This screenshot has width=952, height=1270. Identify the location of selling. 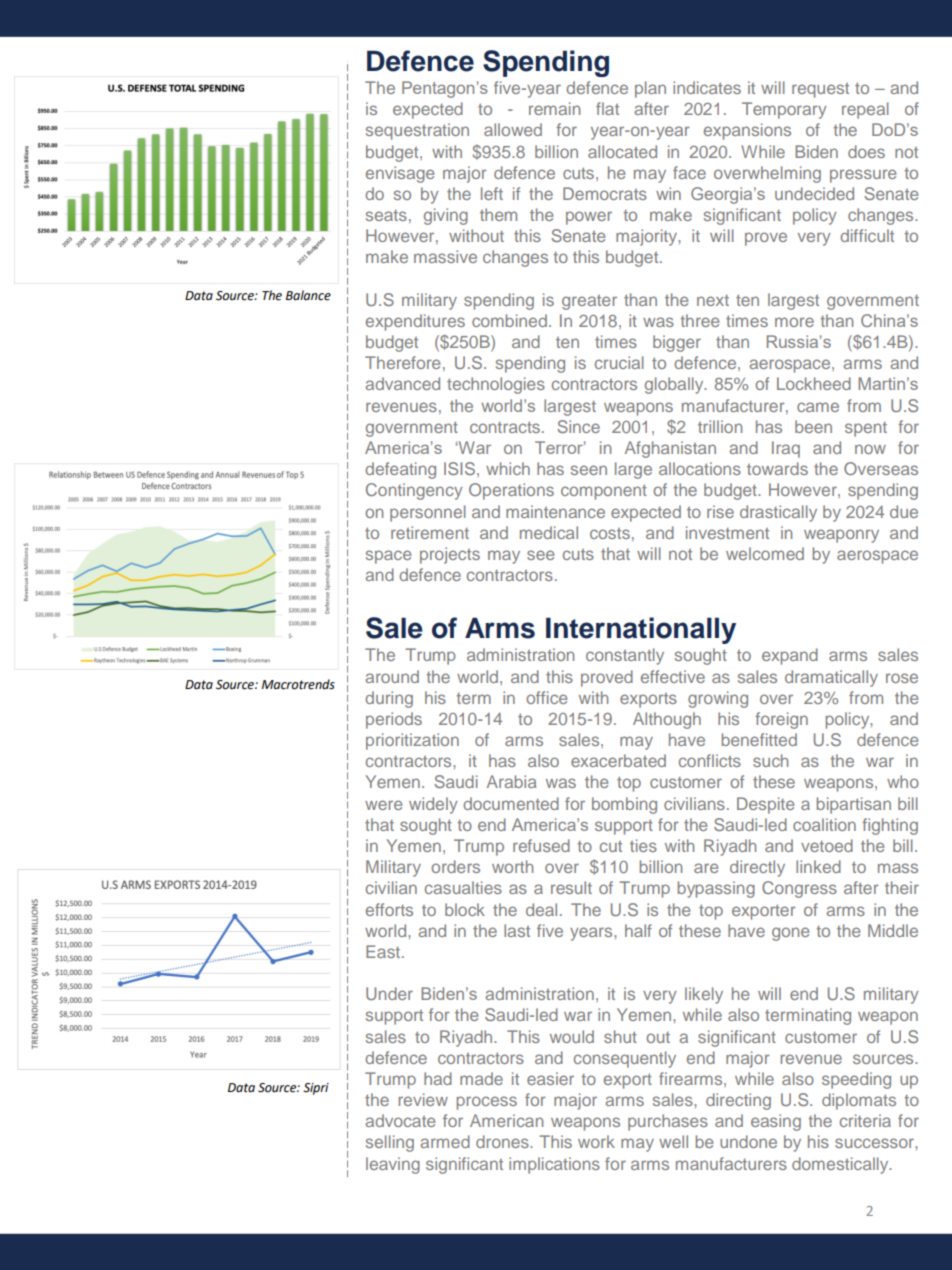
(390, 1143).
